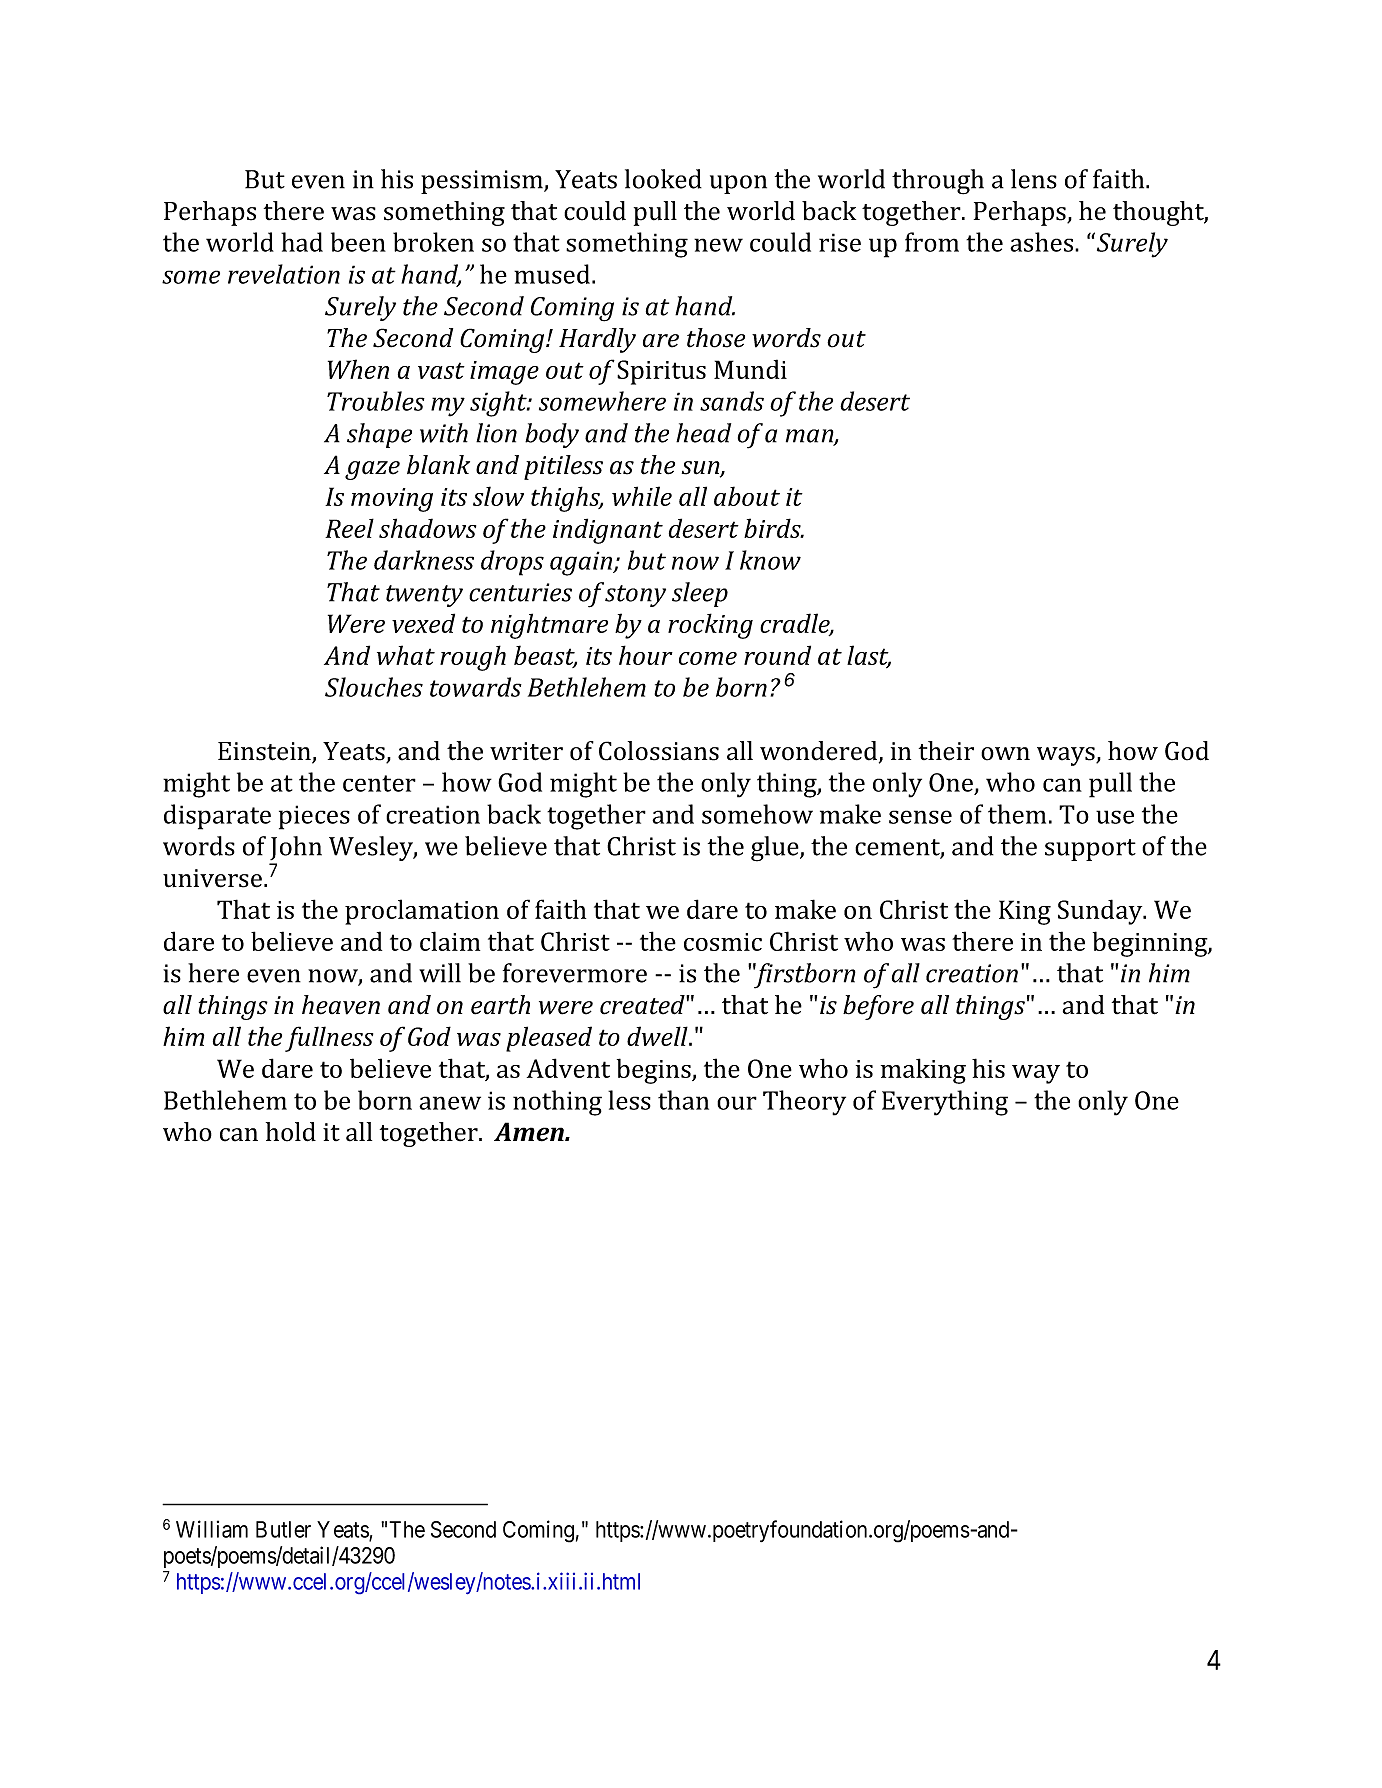 The height and width of the screenshot is (1788, 1382). I want to click on Butler, so click(283, 1529).
